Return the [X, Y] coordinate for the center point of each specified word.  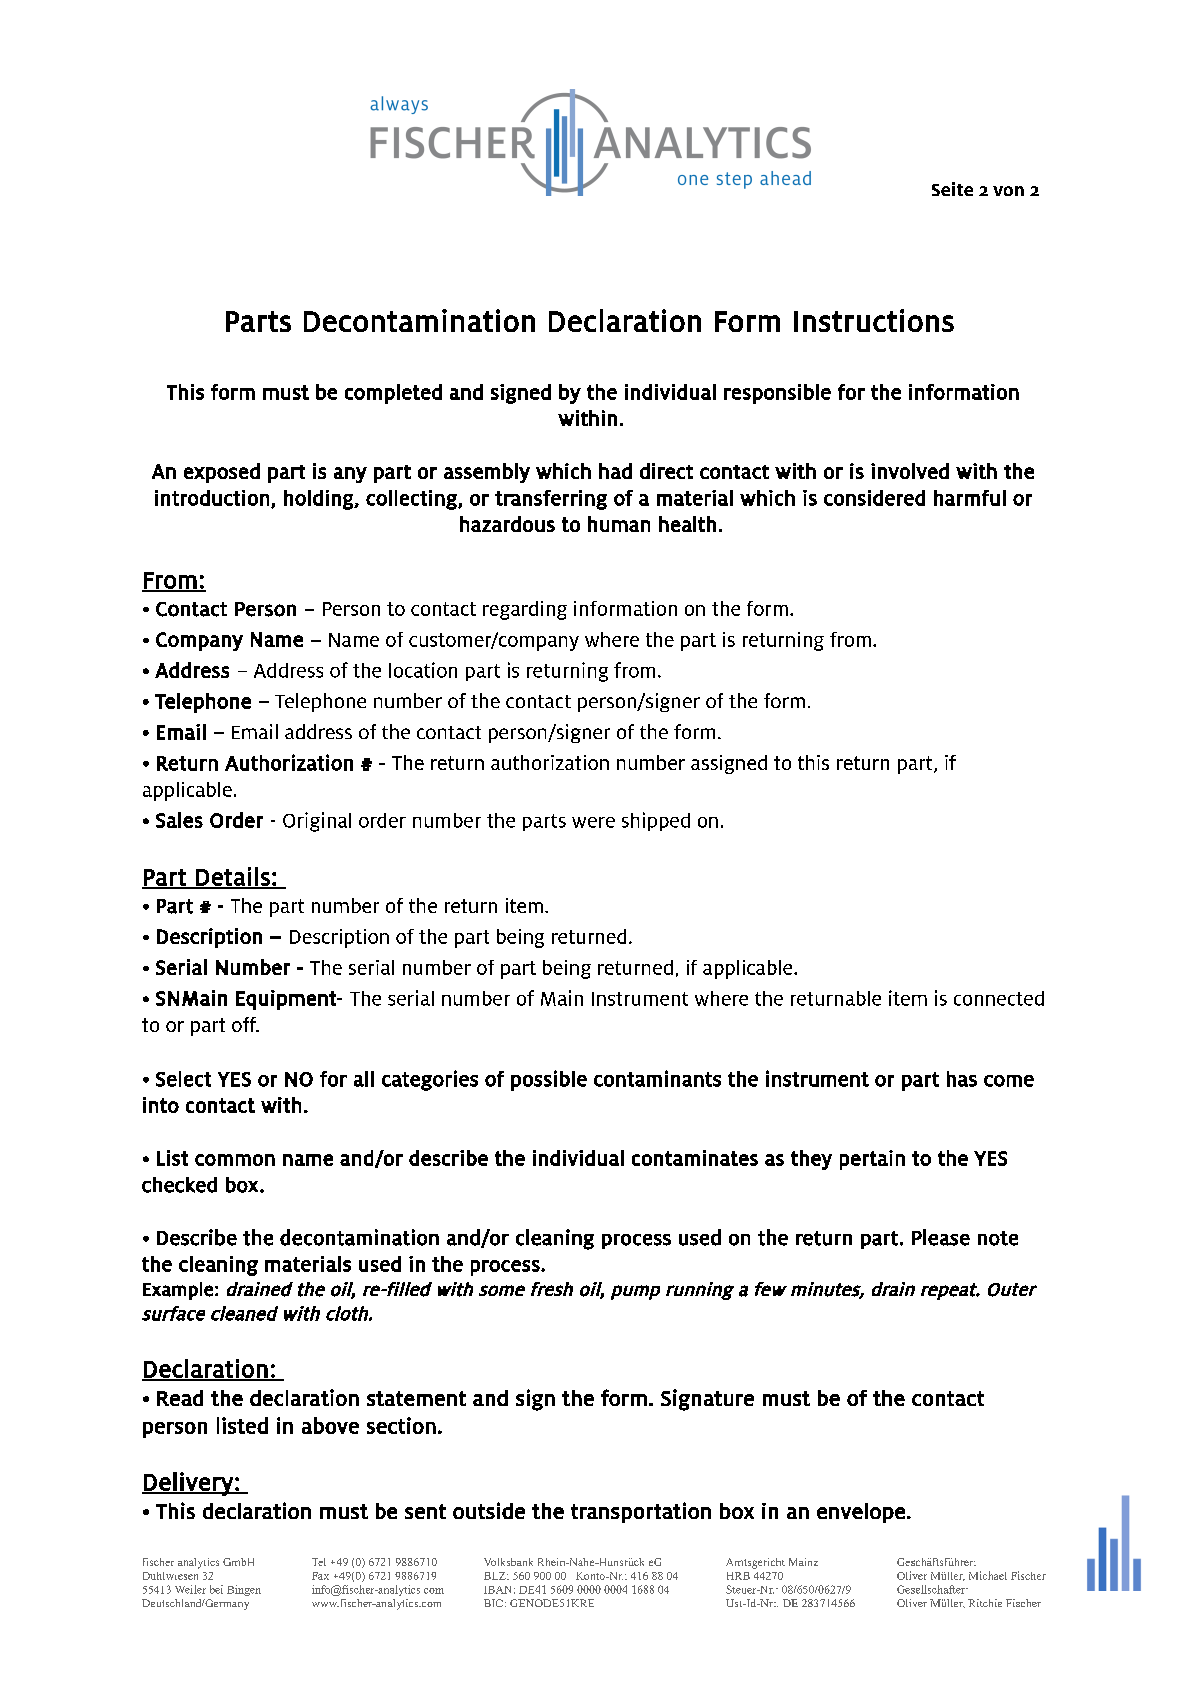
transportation [641, 1512]
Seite [952, 189]
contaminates [695, 1158]
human [619, 524]
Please [941, 1237]
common [235, 1160]
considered [874, 498]
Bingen [244, 1590]
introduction [212, 498]
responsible [777, 394]
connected [999, 998]
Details [233, 877]
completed [393, 394]
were [593, 822]
